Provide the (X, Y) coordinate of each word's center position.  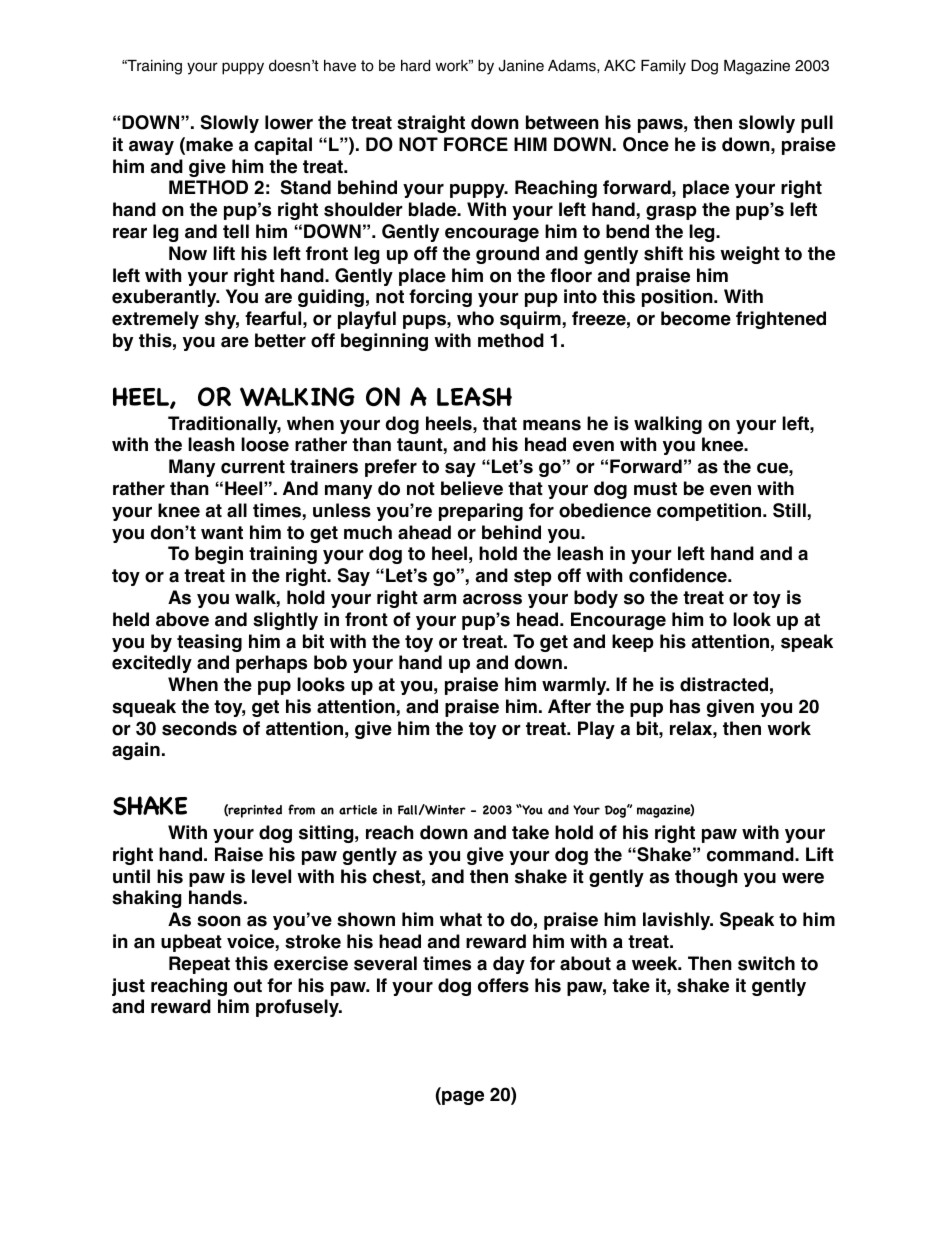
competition (710, 512)
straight (431, 124)
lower (289, 122)
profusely (298, 1008)
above (182, 619)
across (492, 599)
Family (663, 67)
